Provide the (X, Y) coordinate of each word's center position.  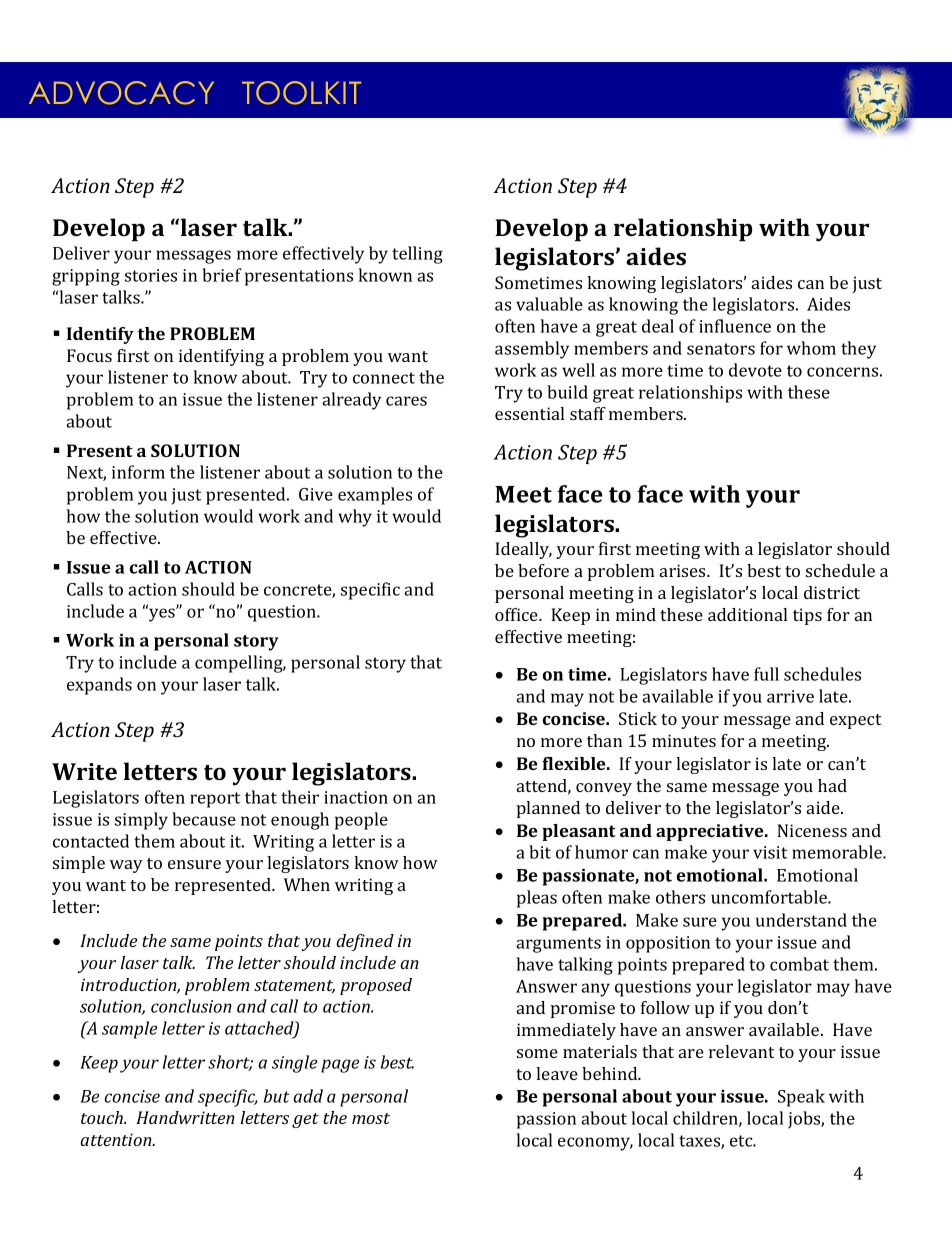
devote (755, 370)
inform (138, 472)
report (215, 800)
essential (529, 413)
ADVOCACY (121, 93)
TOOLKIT (301, 93)
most (371, 1118)
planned (548, 809)
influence (735, 326)
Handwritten (185, 1117)
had (832, 785)
